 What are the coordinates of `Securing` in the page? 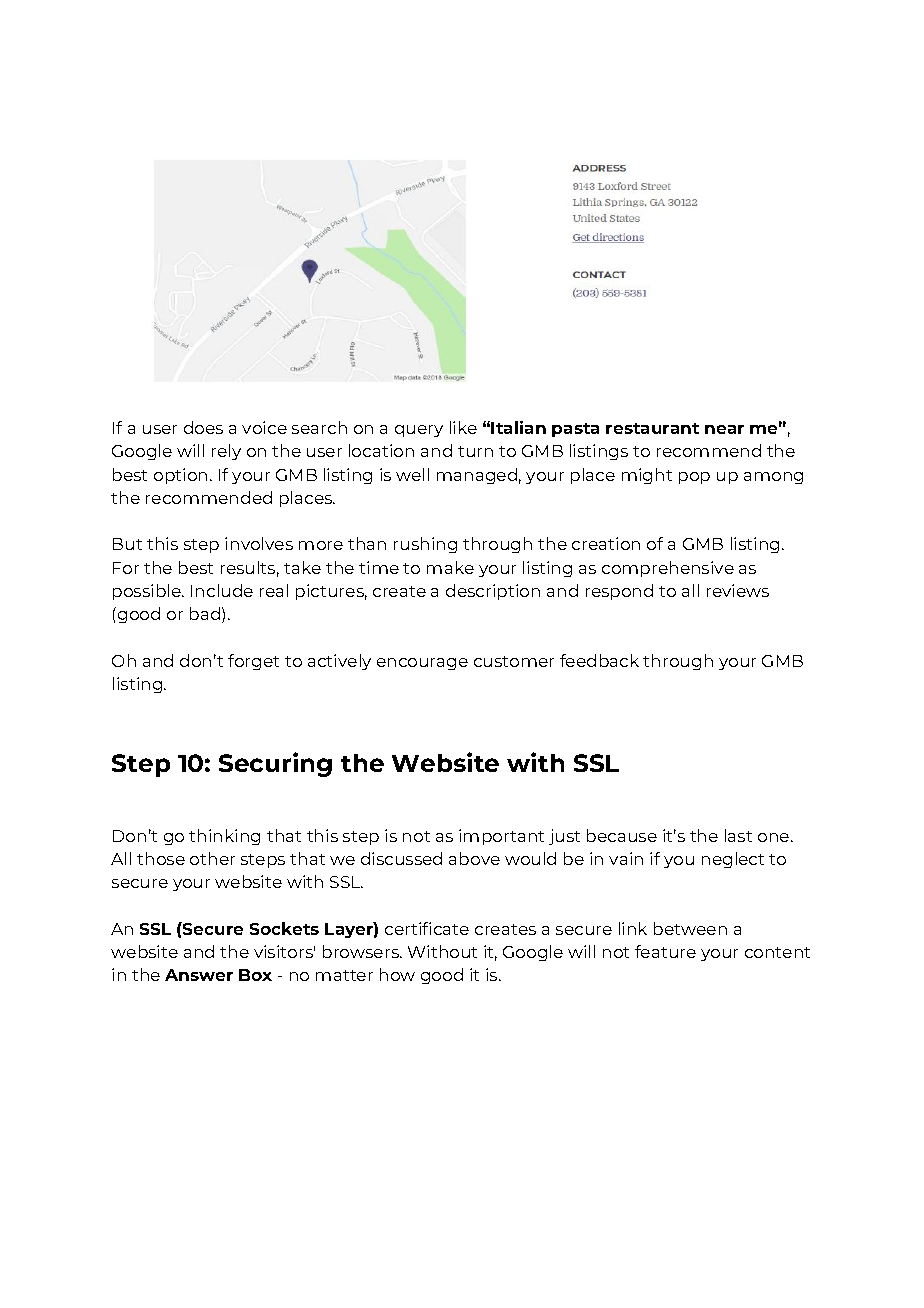 It's located at (275, 764).
